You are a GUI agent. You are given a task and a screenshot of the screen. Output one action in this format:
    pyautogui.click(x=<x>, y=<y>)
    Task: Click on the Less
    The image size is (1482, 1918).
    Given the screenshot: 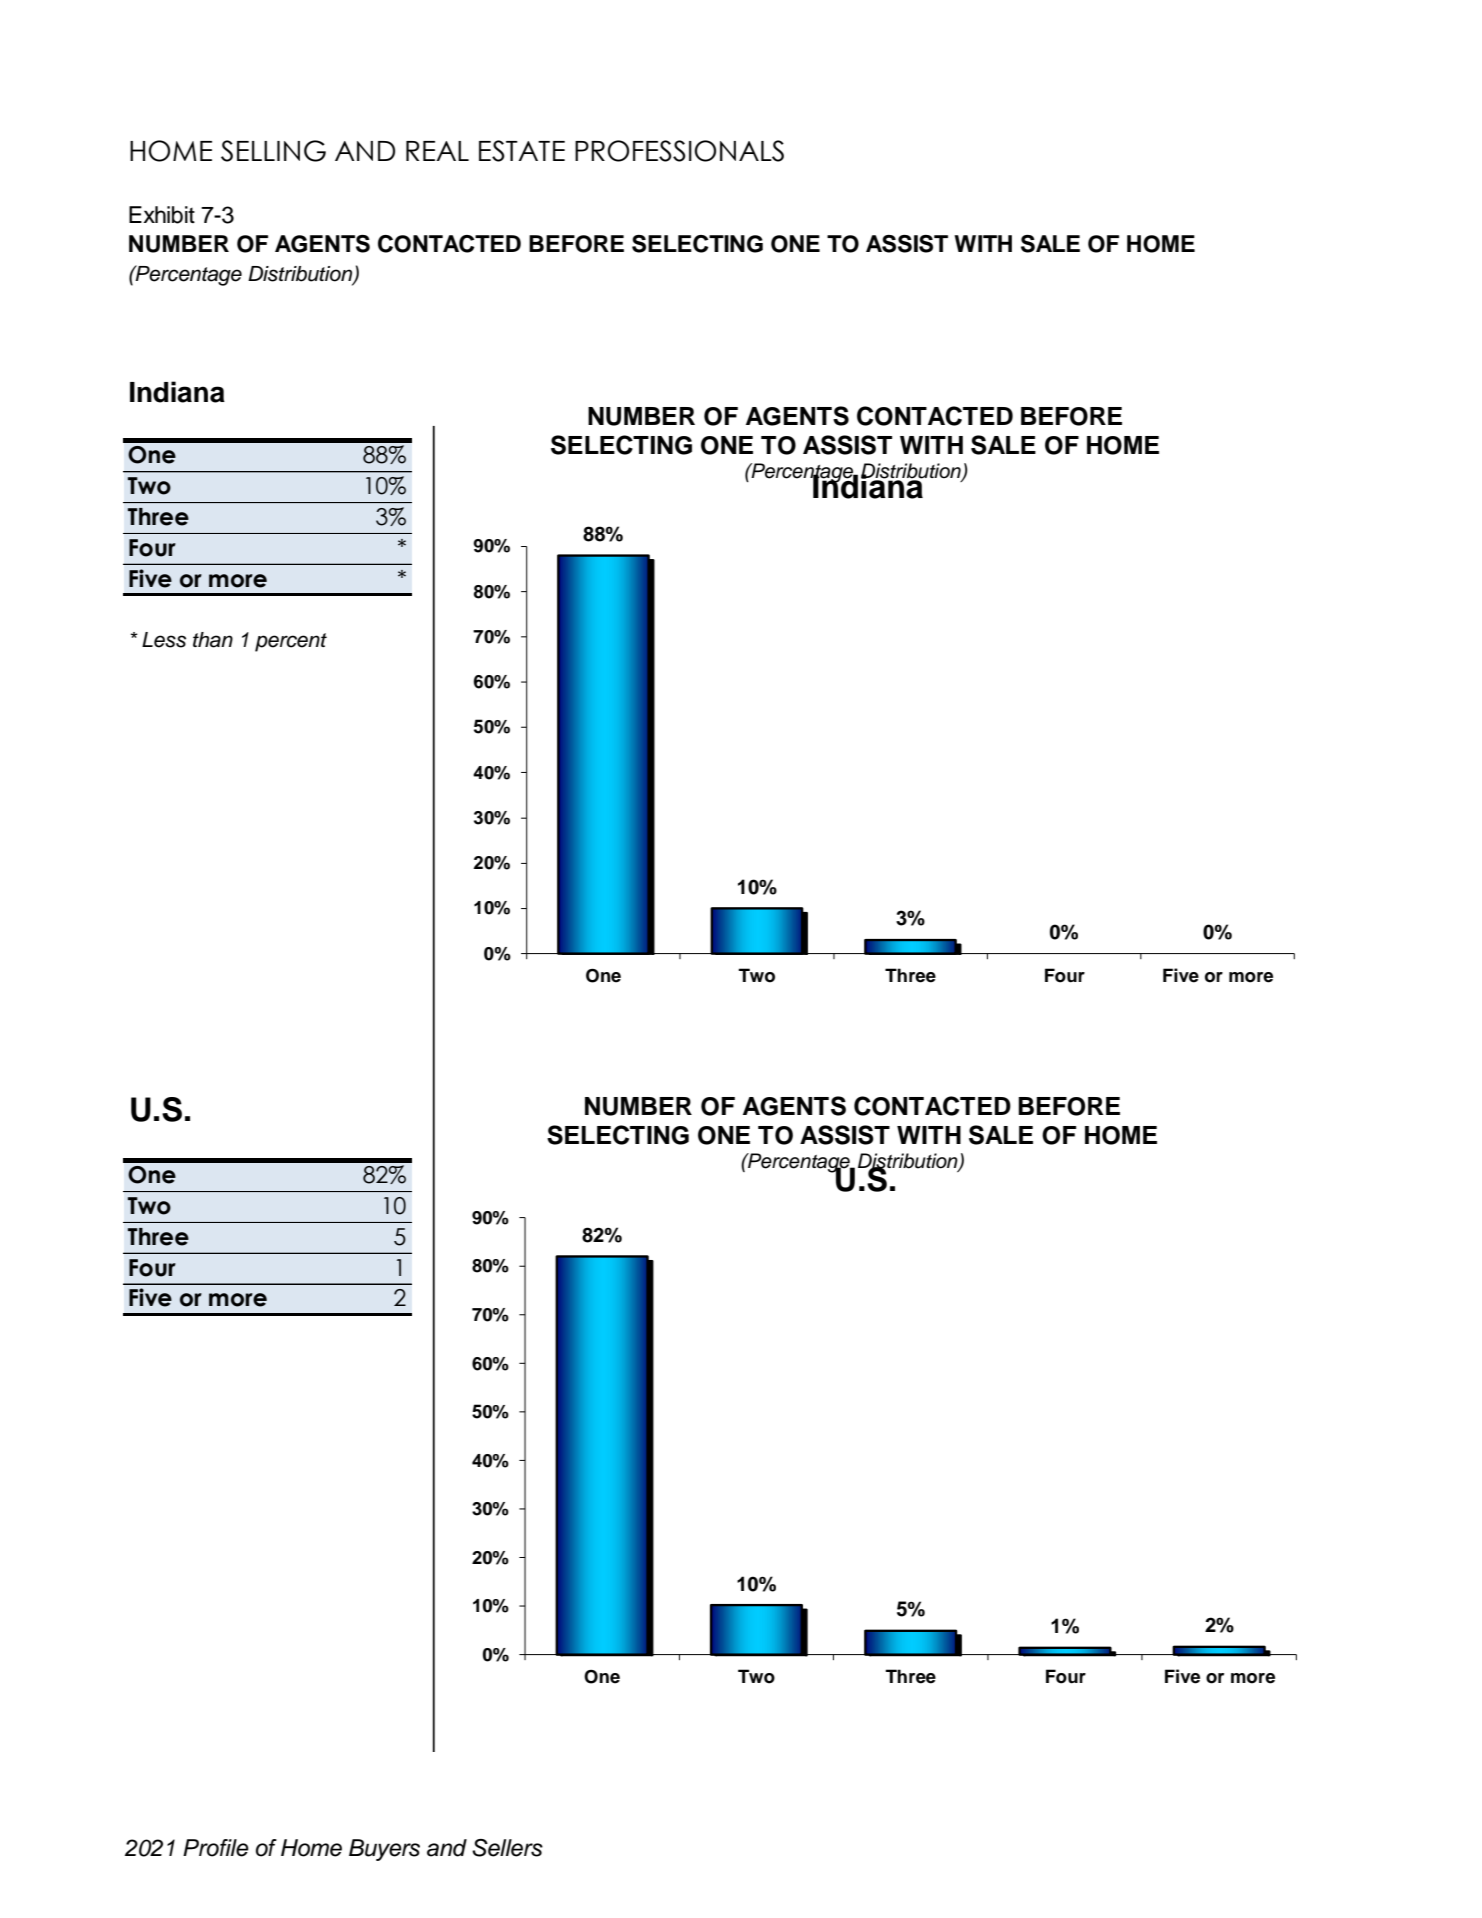 What is the action you would take?
    pyautogui.click(x=164, y=640)
